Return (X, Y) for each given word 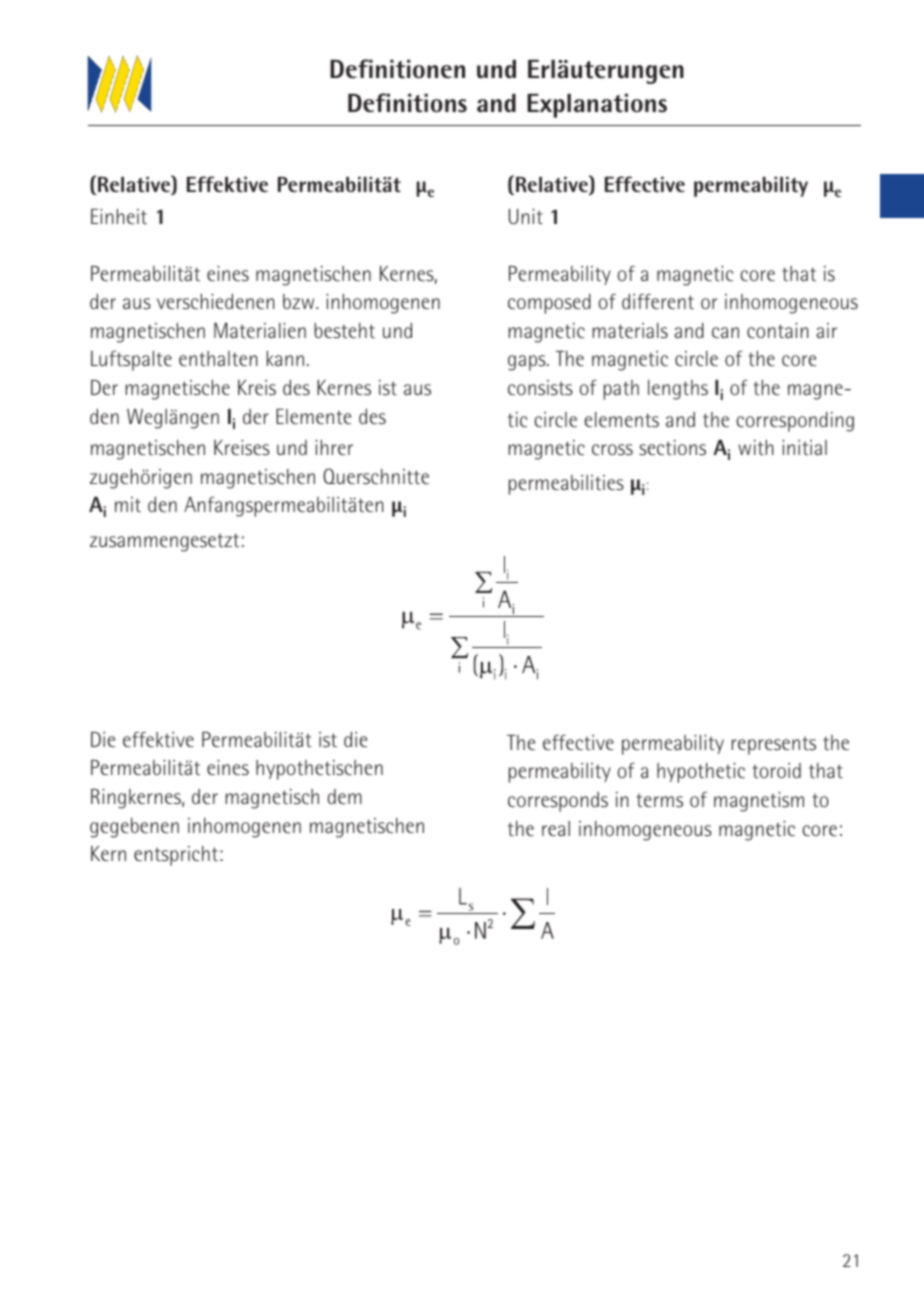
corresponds (558, 802)
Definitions (407, 103)
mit (128, 504)
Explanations (597, 106)
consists (540, 387)
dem (345, 796)
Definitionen (397, 69)
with (755, 447)
